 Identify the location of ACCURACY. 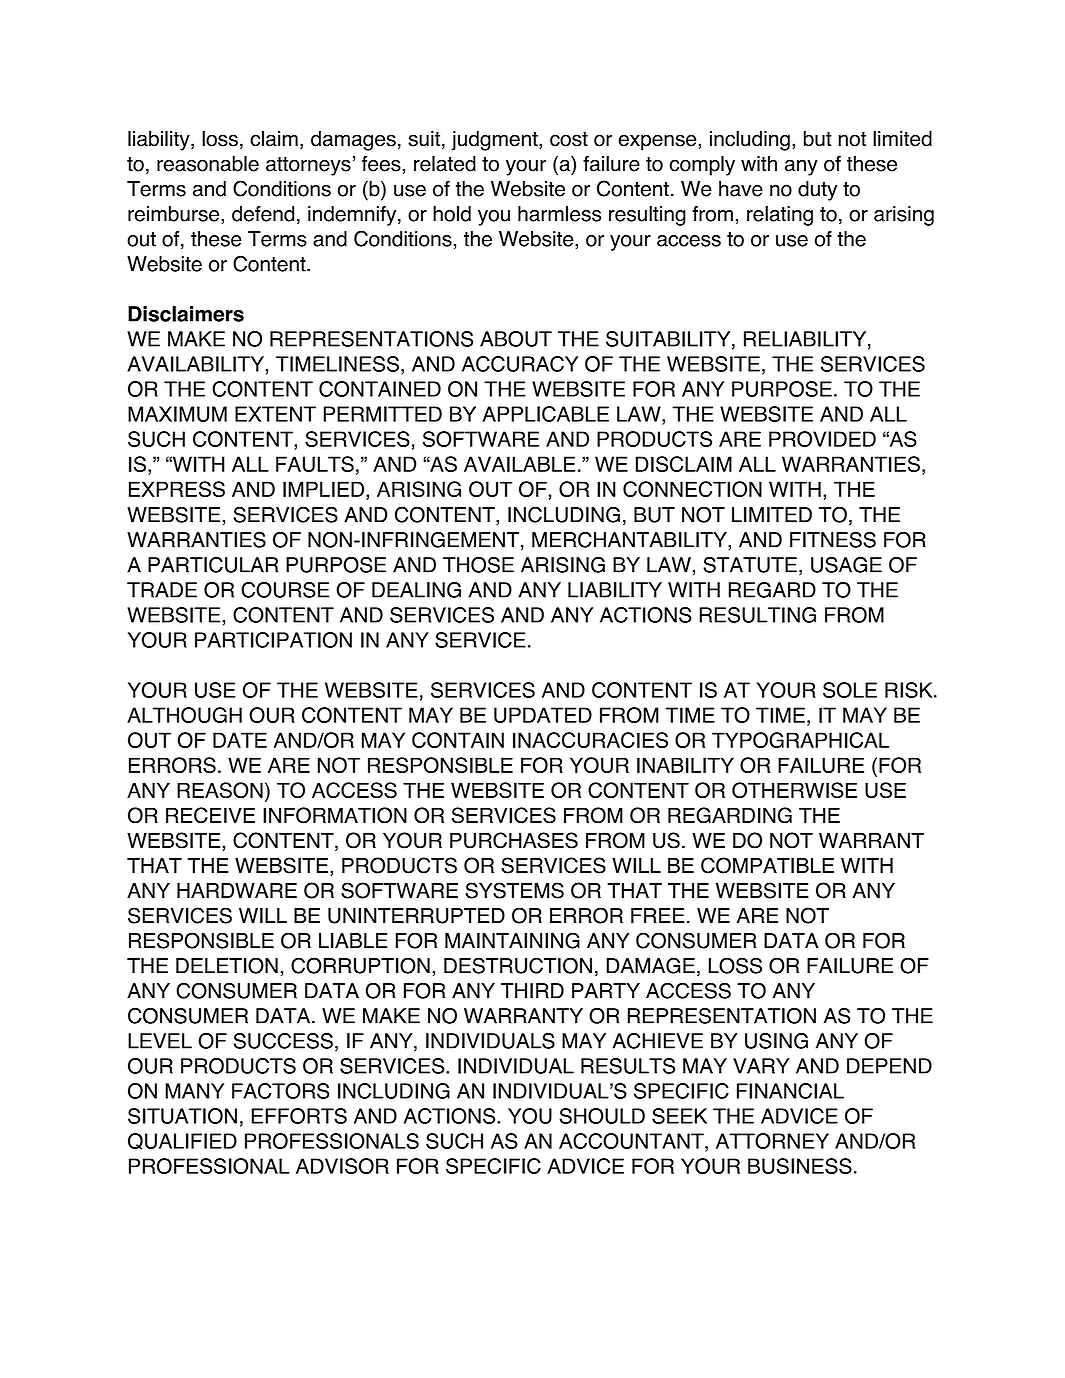
(520, 364).
